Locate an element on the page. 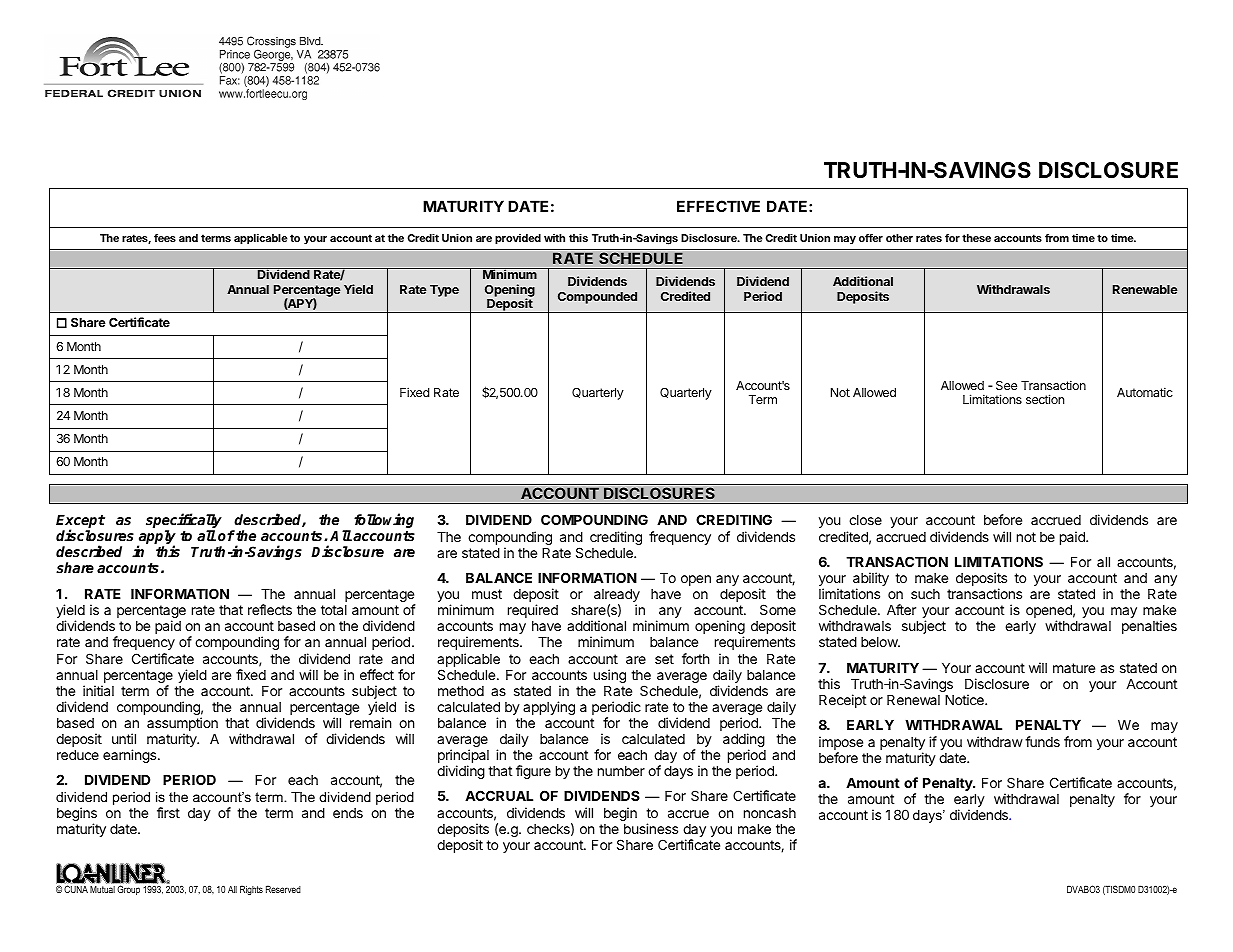  section is located at coordinates (1045, 399).
